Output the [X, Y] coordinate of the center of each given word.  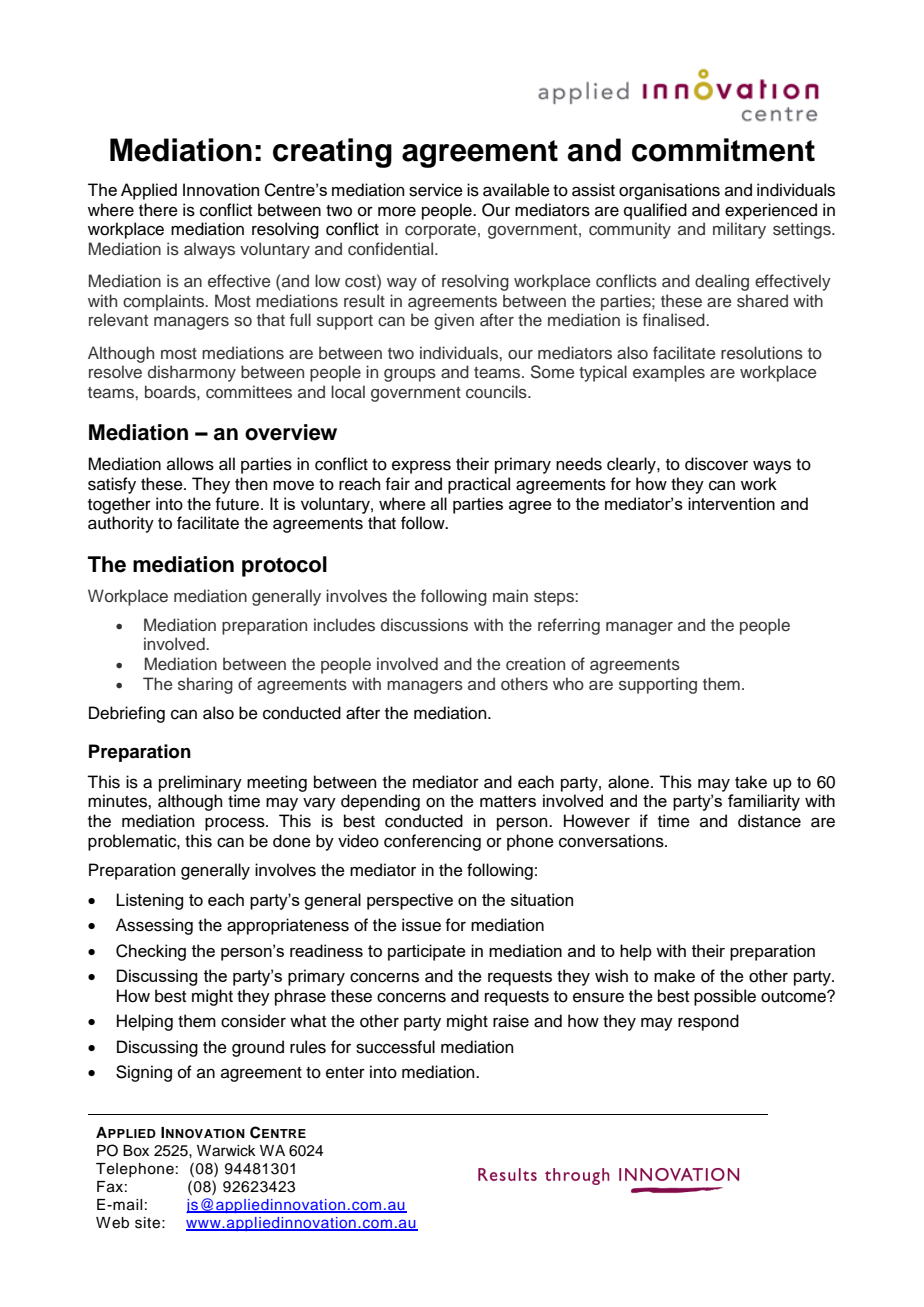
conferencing [432, 842]
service [436, 190]
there [158, 210]
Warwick [226, 1151]
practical [479, 485]
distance [769, 821]
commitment [723, 150]
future [237, 504]
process [236, 824]
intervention [731, 503]
